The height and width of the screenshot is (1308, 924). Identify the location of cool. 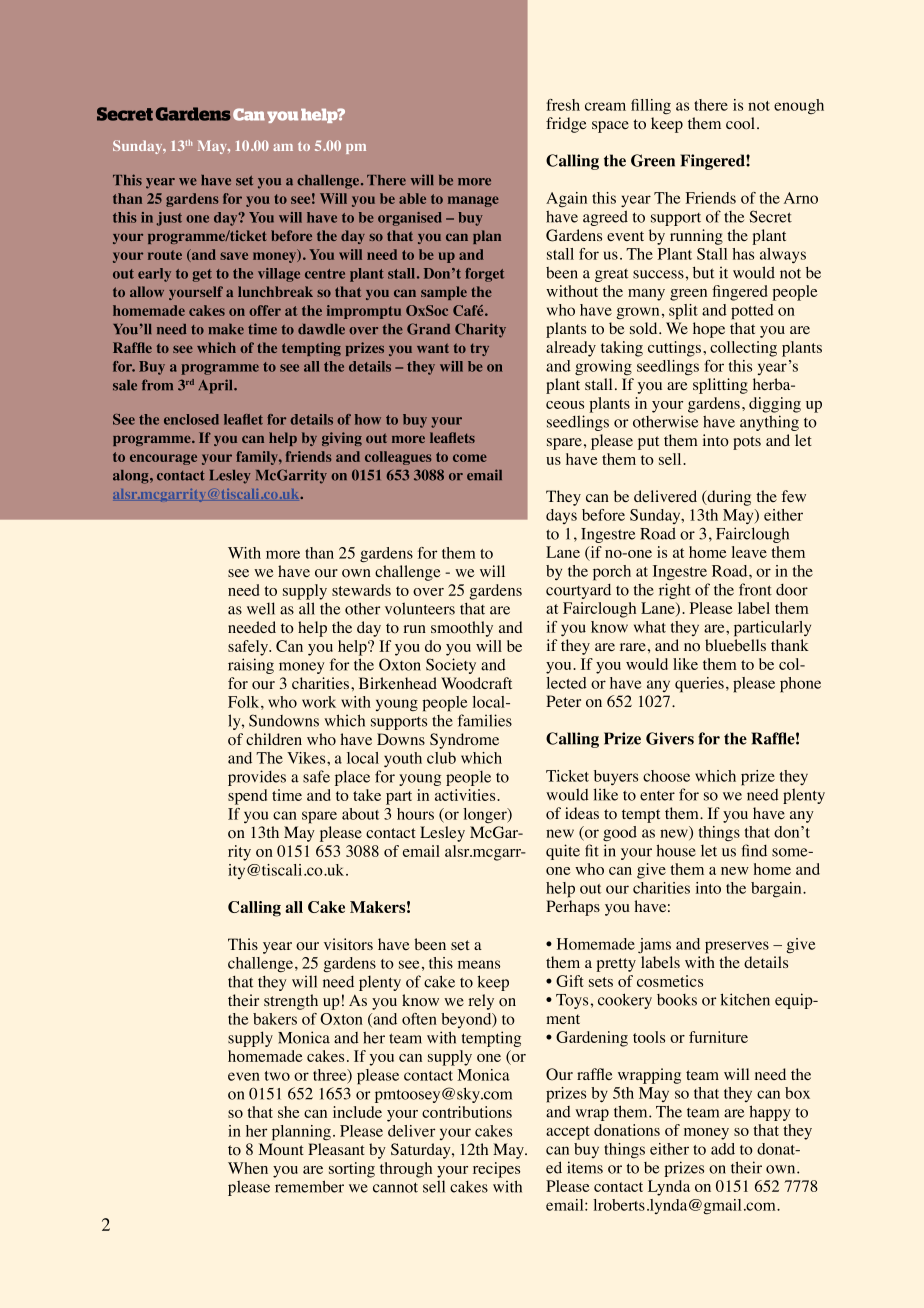
(740, 123).
